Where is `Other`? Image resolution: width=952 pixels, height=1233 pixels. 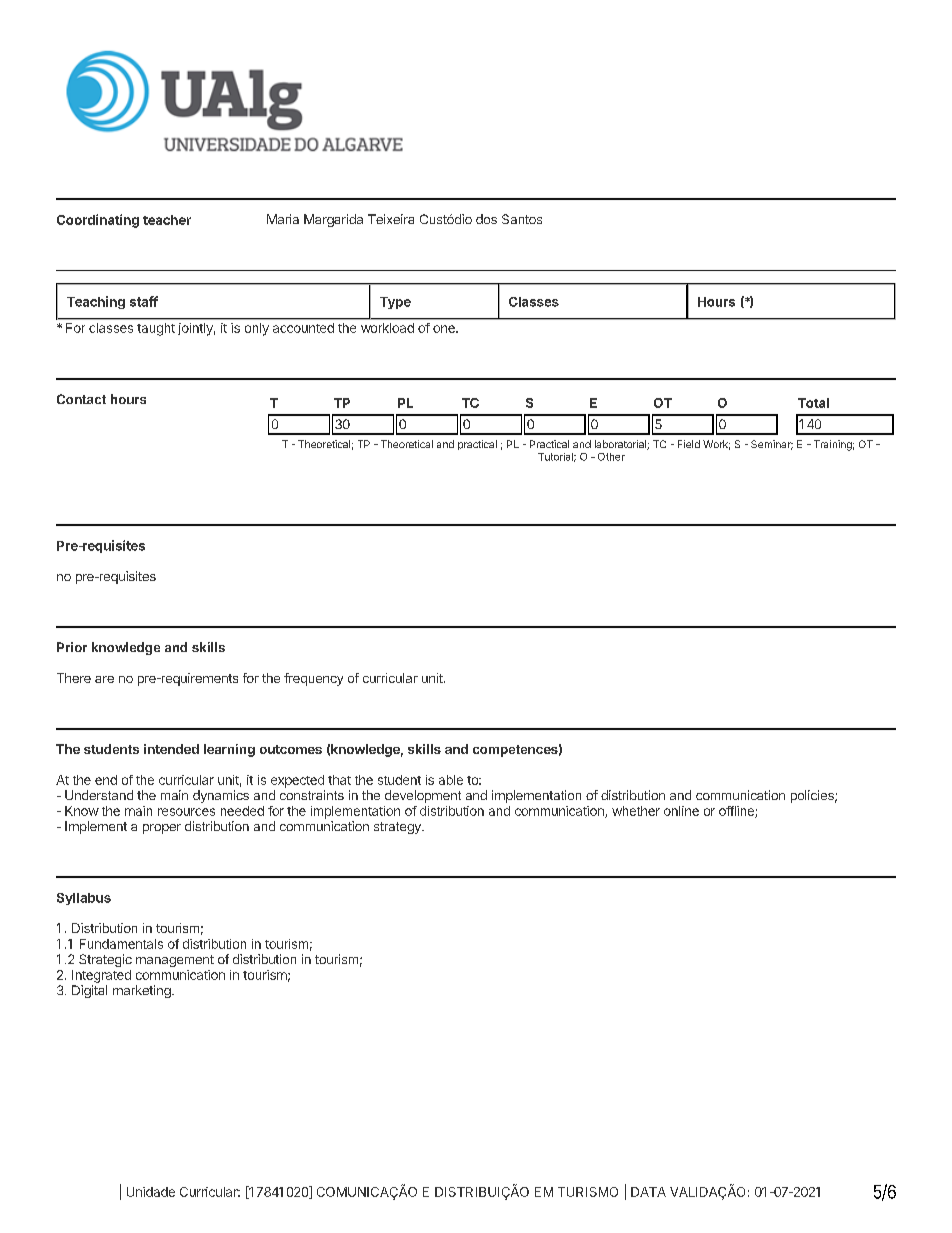 Other is located at coordinates (611, 457).
